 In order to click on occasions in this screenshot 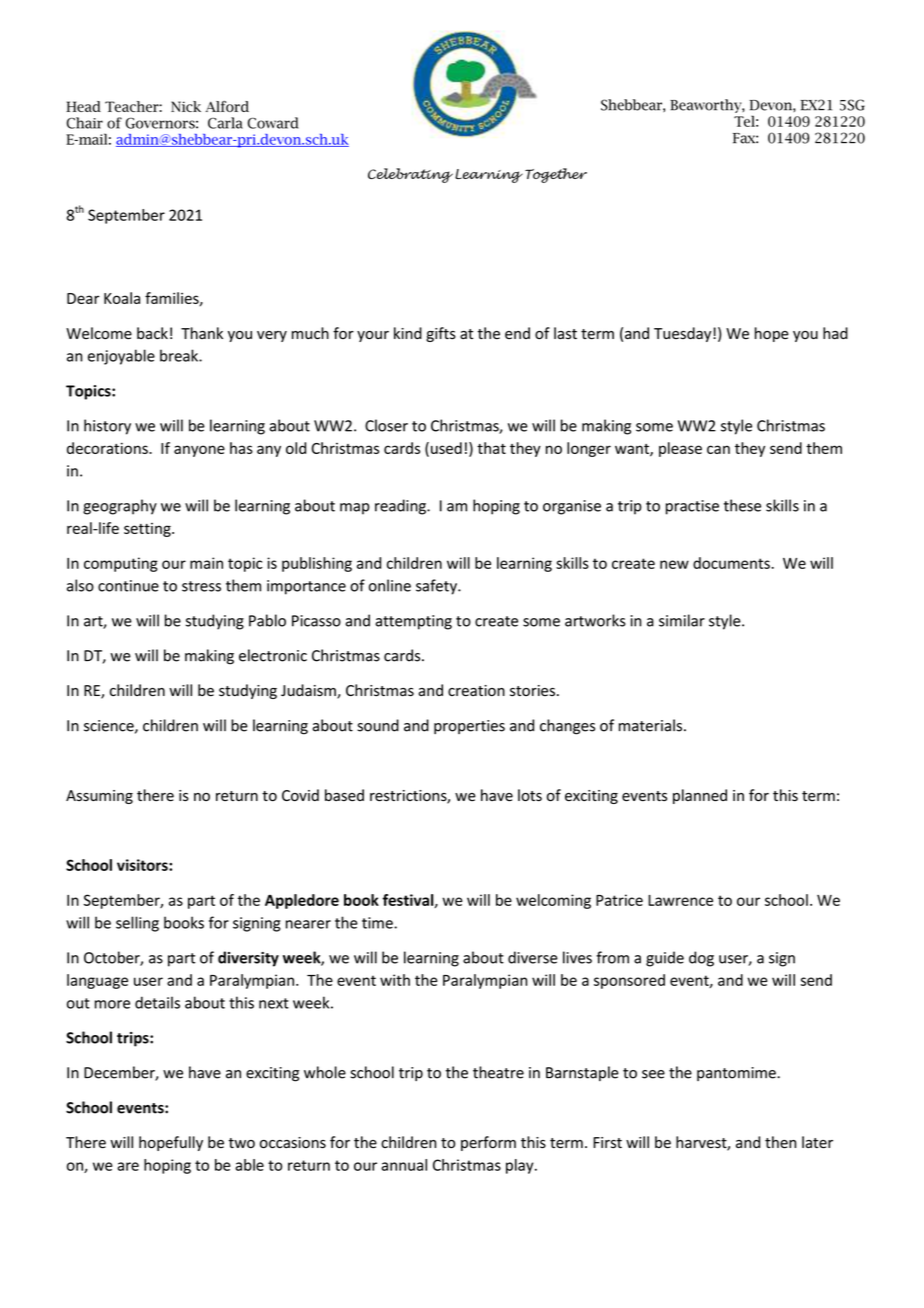, I will do `click(293, 1143)`.
